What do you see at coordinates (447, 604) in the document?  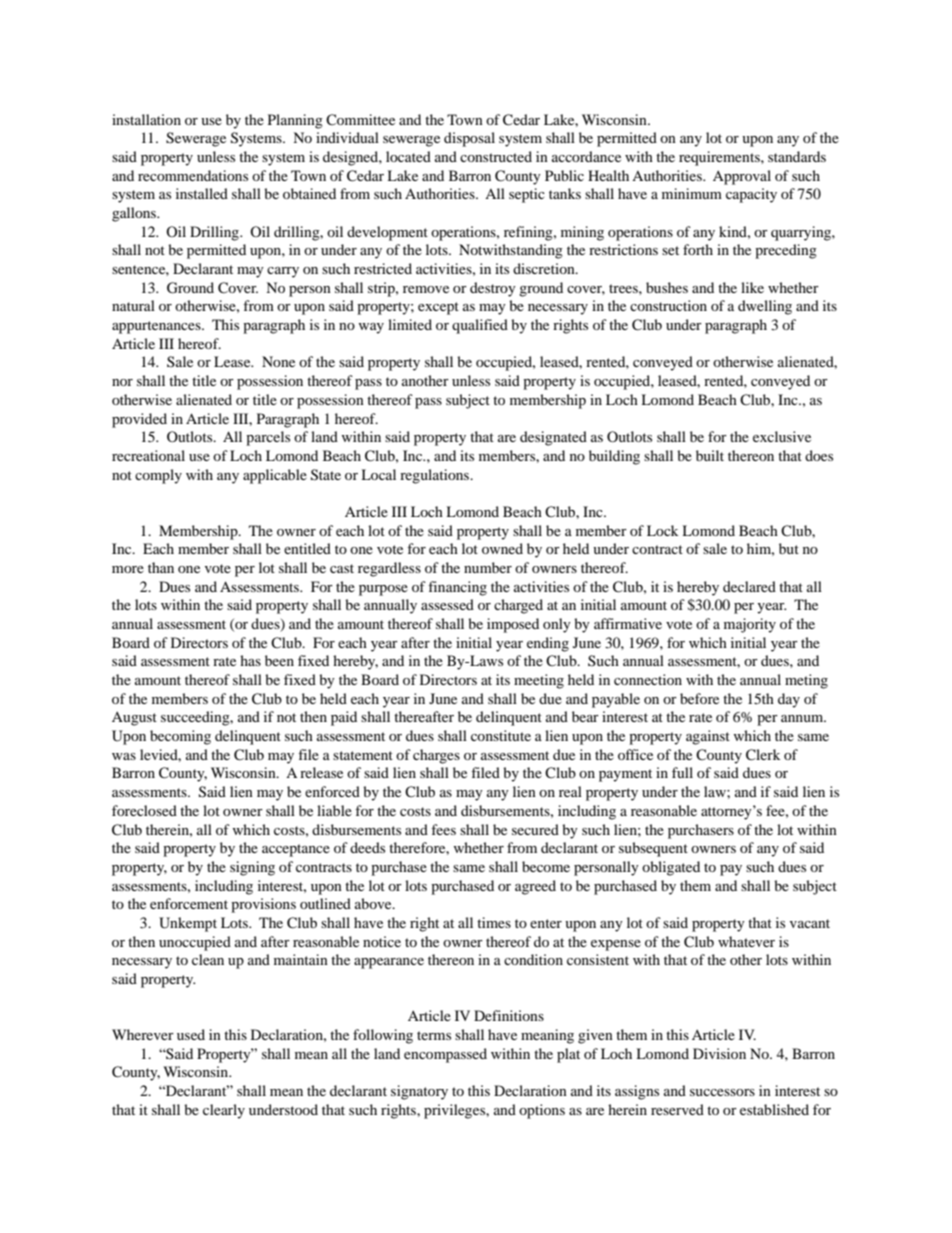 I see `assessed` at bounding box center [447, 604].
